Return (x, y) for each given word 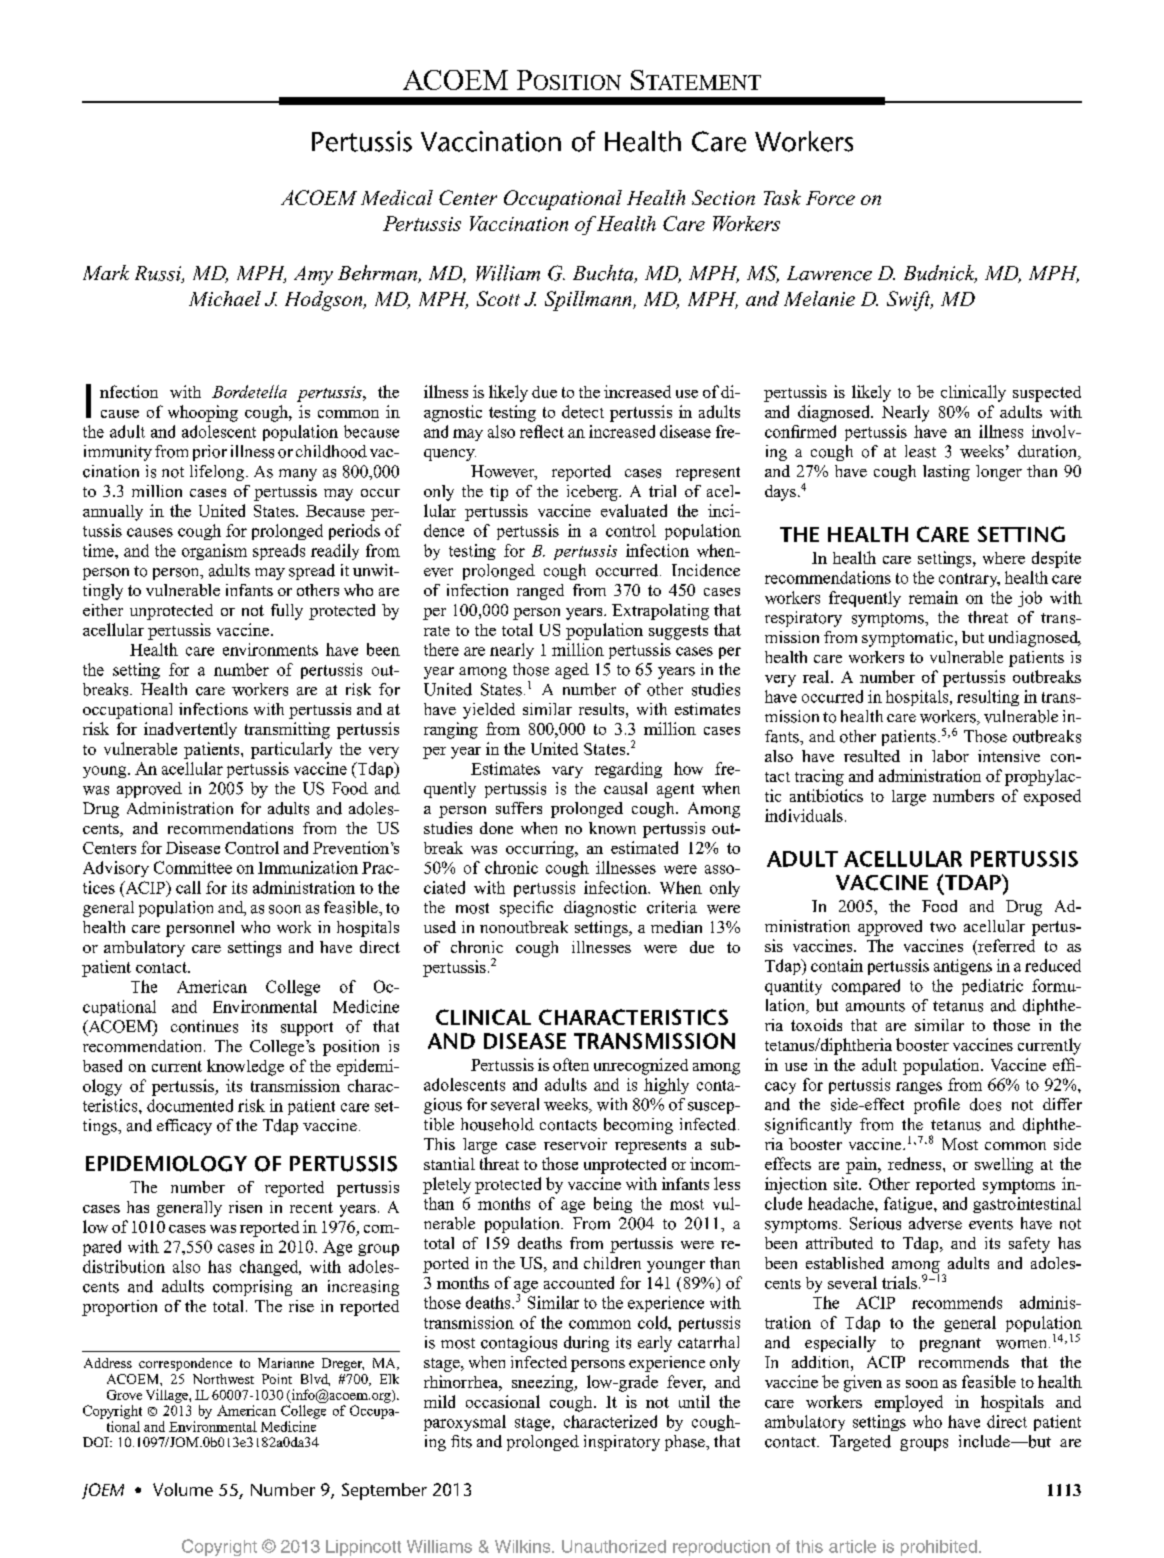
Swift (910, 301)
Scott (498, 298)
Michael (225, 298)
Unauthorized (614, 1546)
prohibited (939, 1548)
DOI (97, 1442)
